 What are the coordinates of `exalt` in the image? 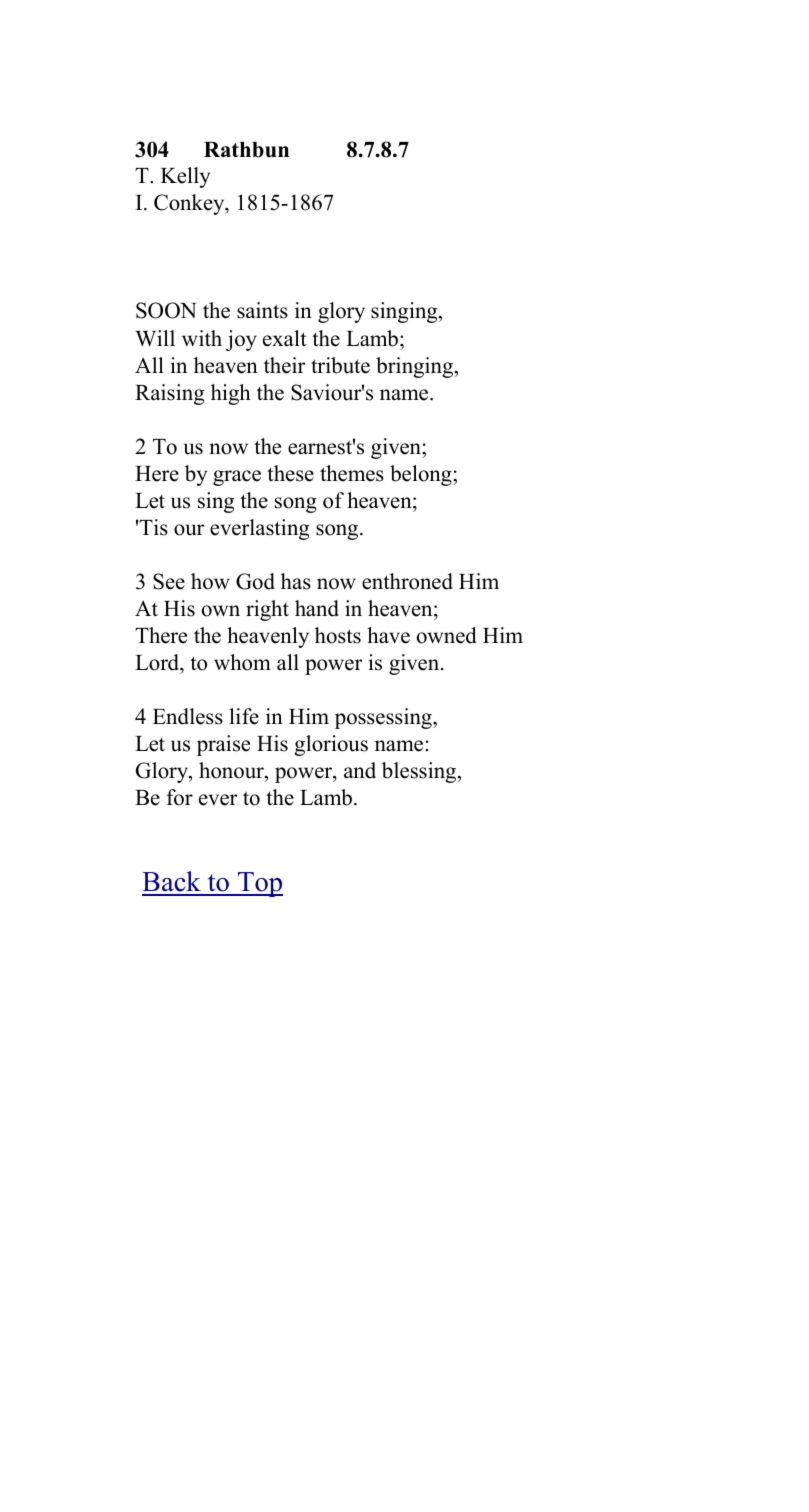 It's located at (285, 338).
